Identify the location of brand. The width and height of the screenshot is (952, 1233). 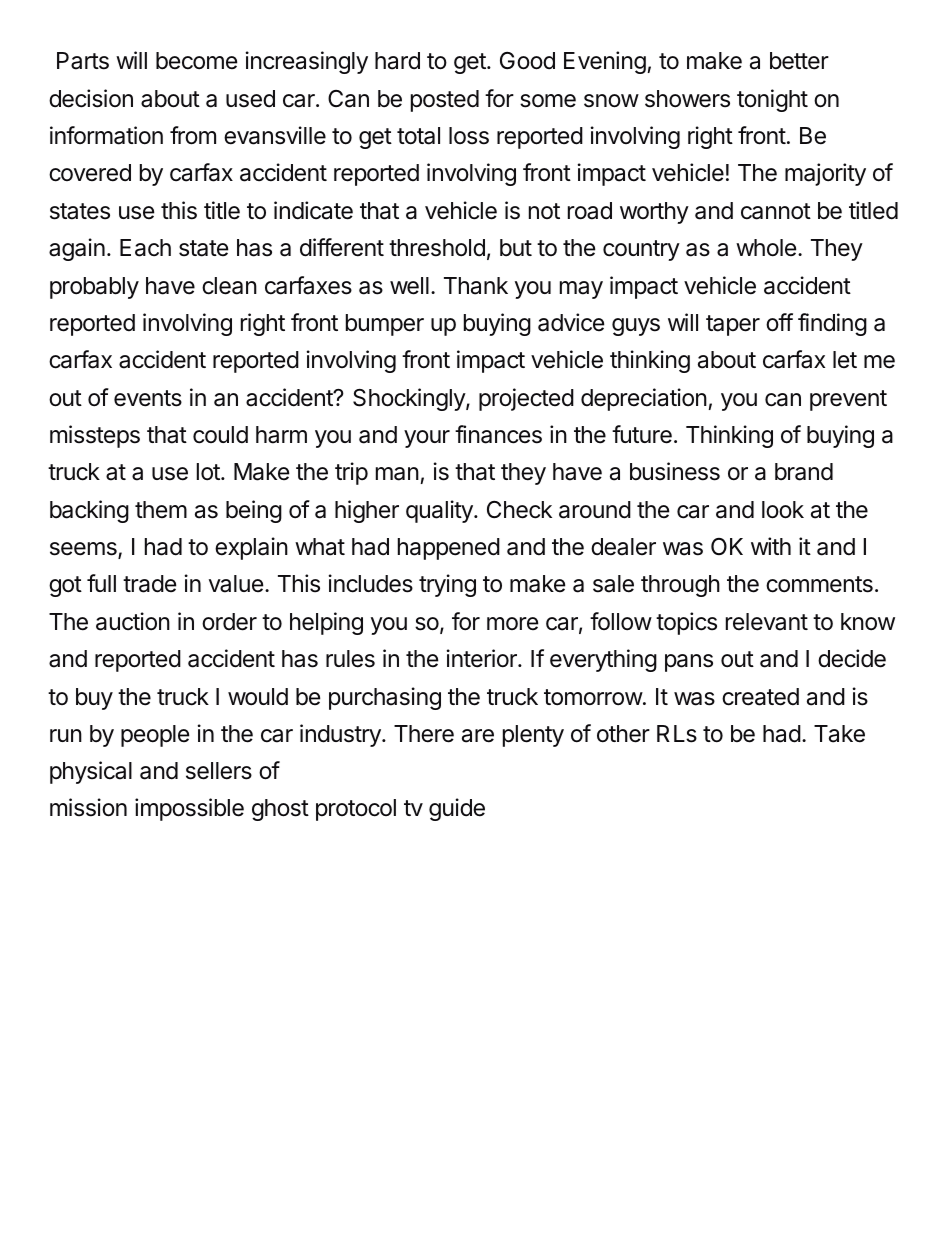
(804, 472).
